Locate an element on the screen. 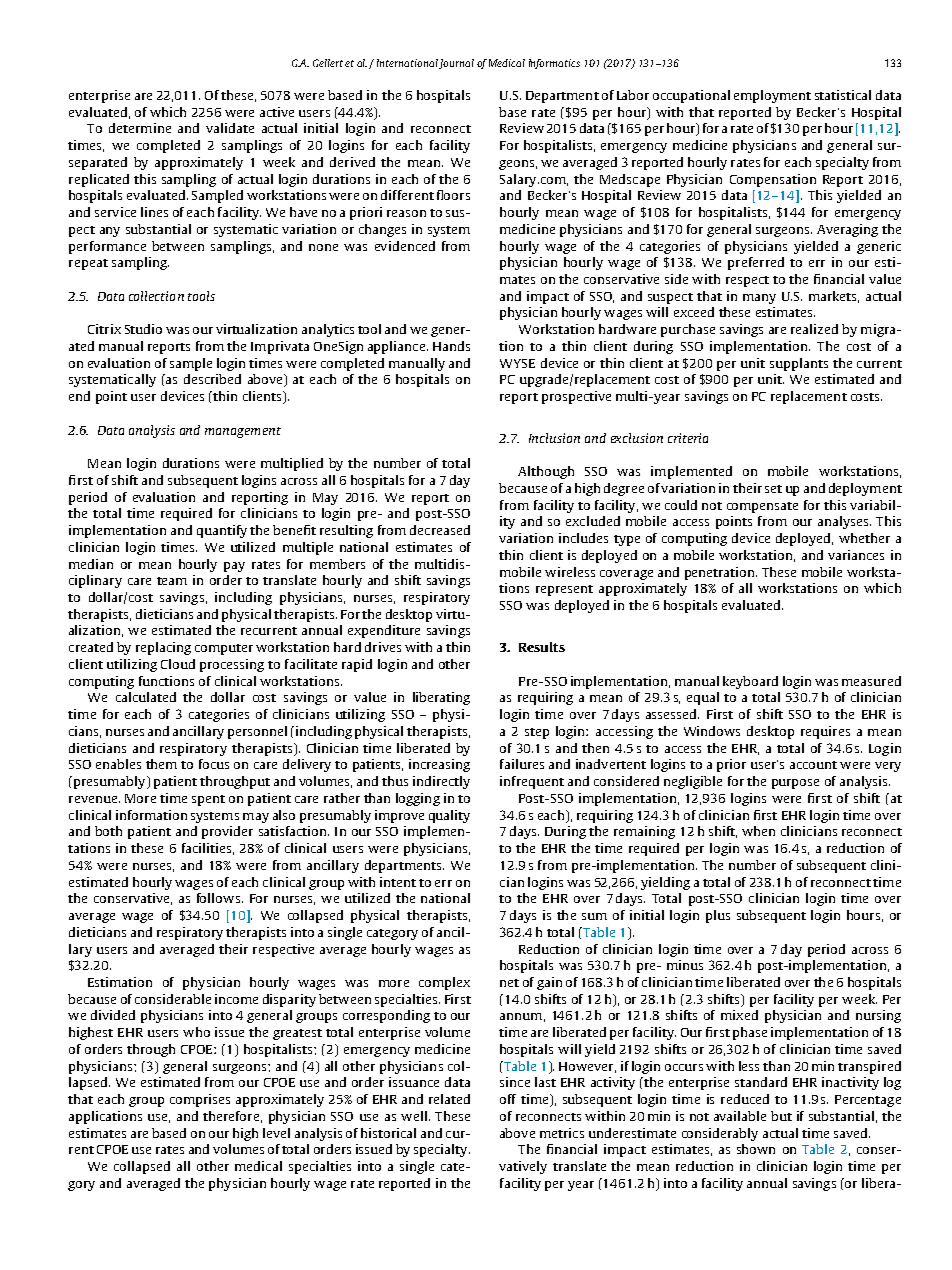 The image size is (952, 1270). purpose is located at coordinates (795, 784).
